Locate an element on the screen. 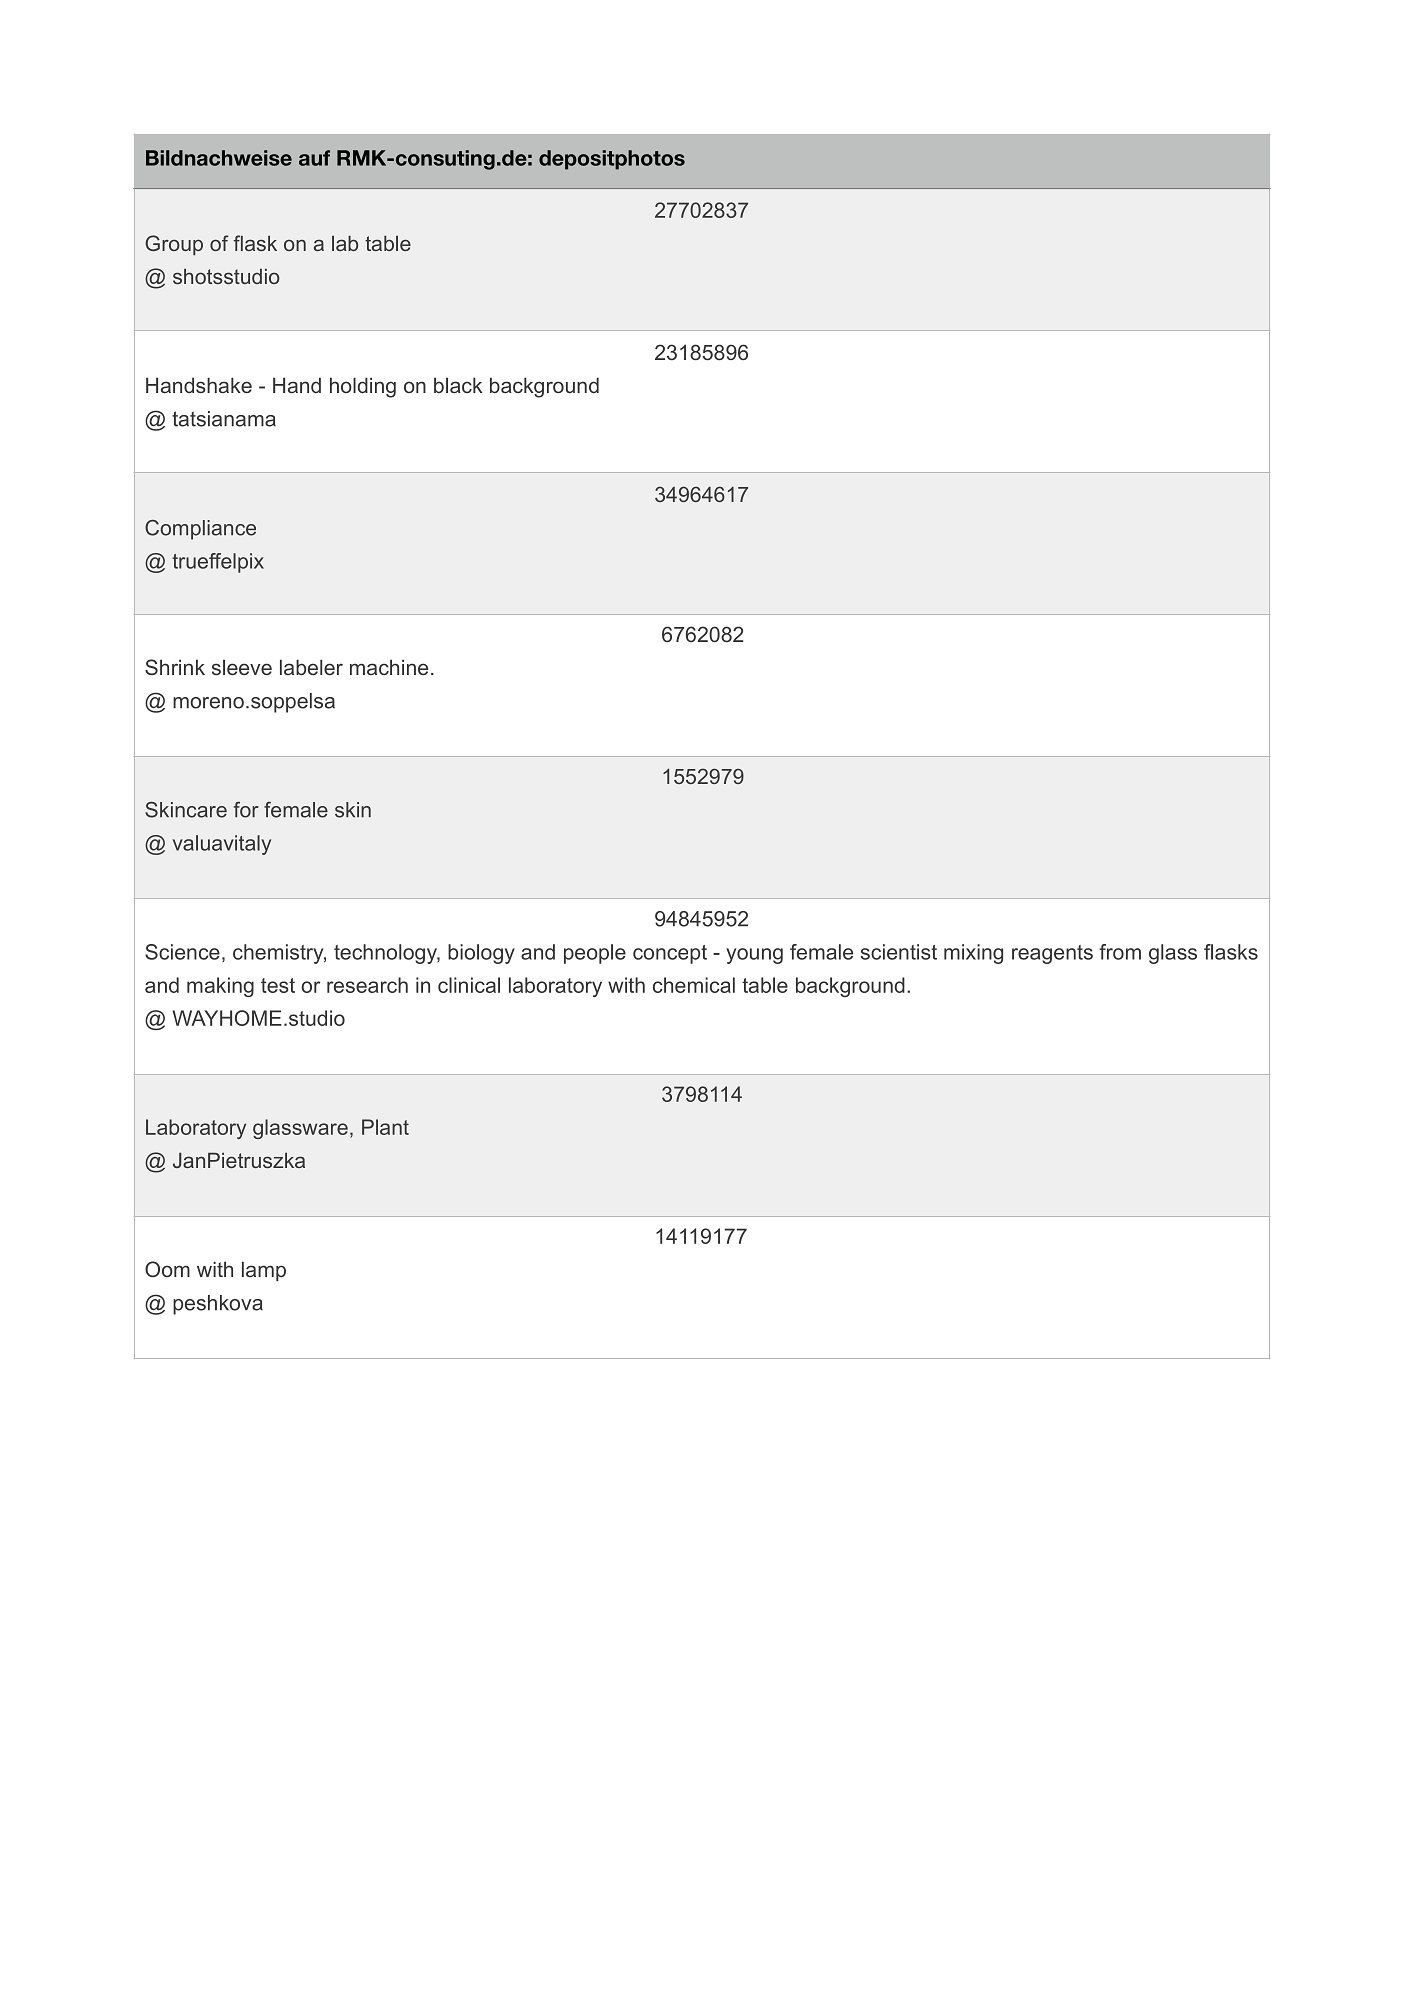 The height and width of the screenshot is (1995, 1411). black is located at coordinates (458, 385).
